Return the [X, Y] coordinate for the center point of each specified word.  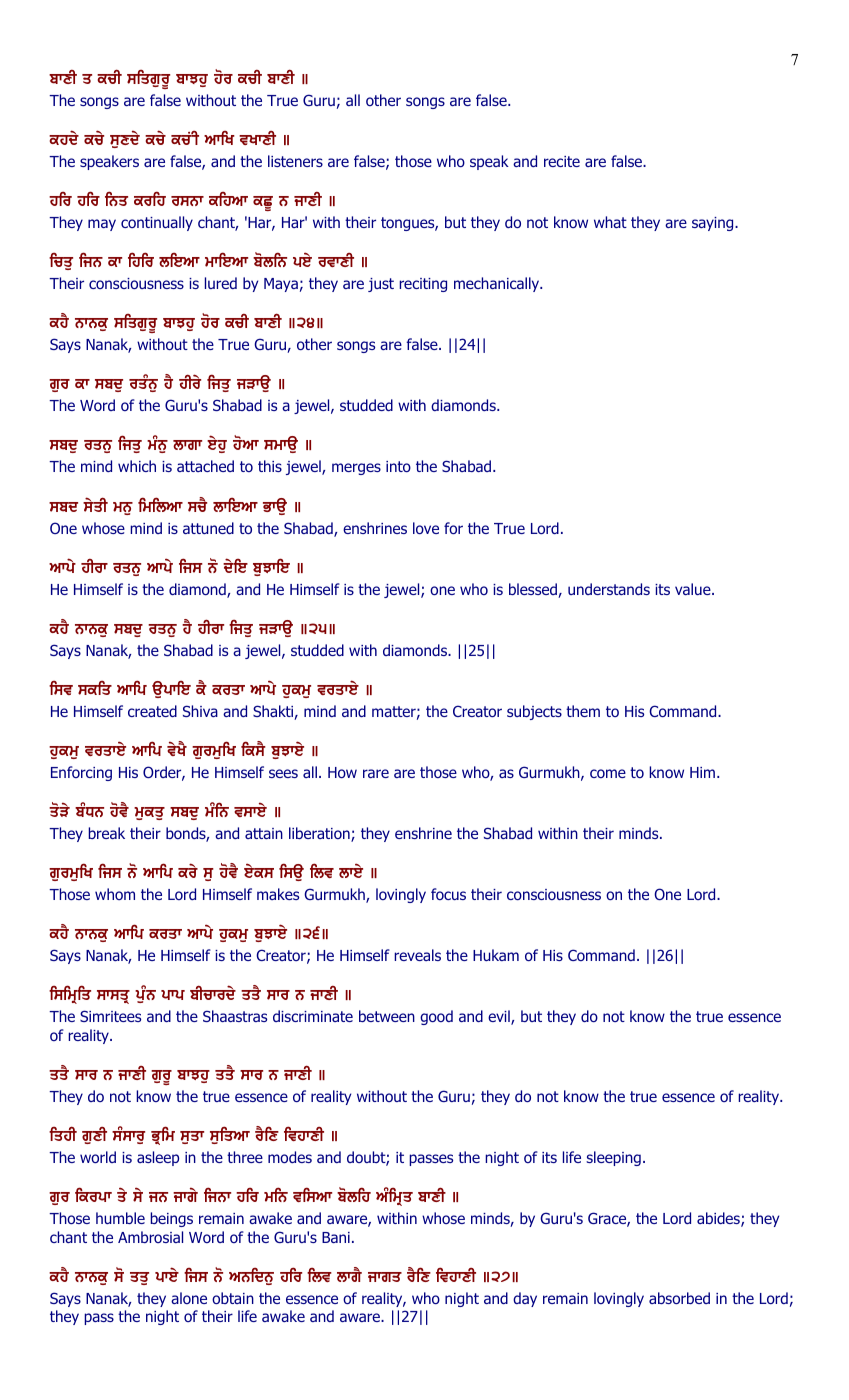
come [608, 773]
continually [157, 223]
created [152, 711]
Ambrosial [150, 1237]
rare [376, 773]
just [381, 285]
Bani [336, 1237]
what [610, 222]
